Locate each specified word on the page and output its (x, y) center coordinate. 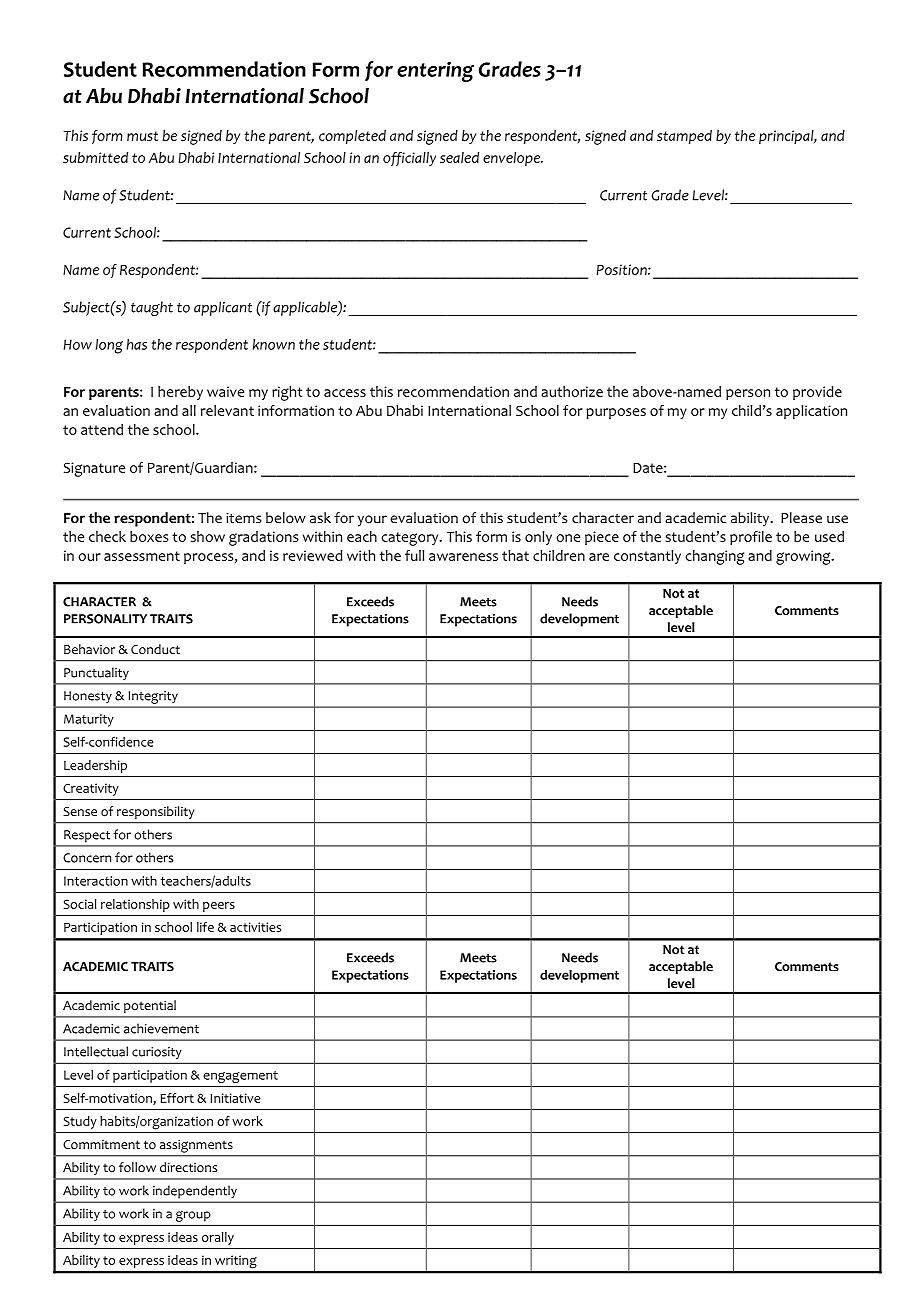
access (345, 393)
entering (435, 72)
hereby (180, 393)
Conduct (155, 649)
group (193, 1216)
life (205, 927)
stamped (684, 137)
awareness (463, 557)
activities (255, 927)
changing (714, 557)
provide (817, 393)
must (142, 136)
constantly (647, 557)
